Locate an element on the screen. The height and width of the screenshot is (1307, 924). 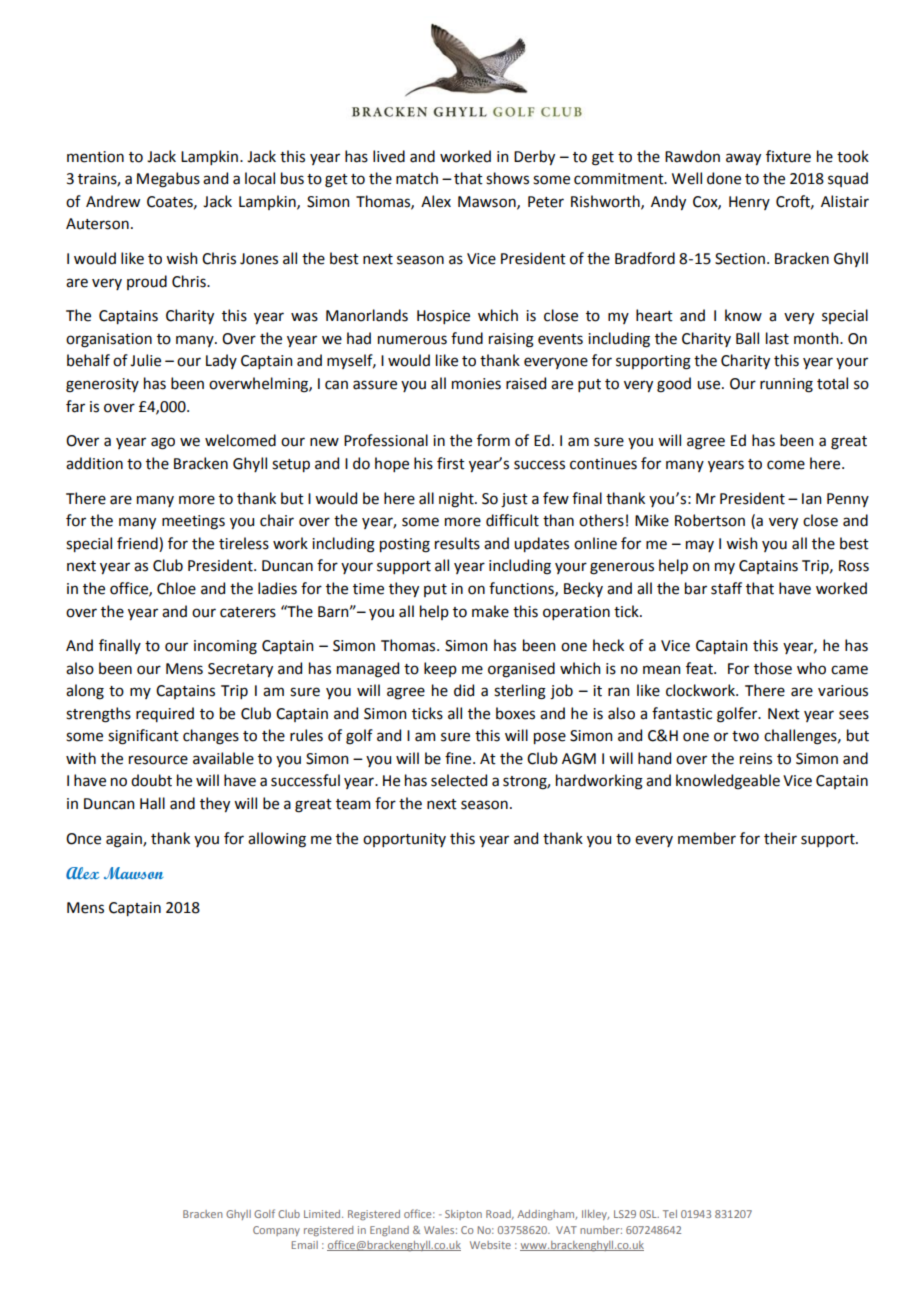
Andrew is located at coordinates (113, 201).
